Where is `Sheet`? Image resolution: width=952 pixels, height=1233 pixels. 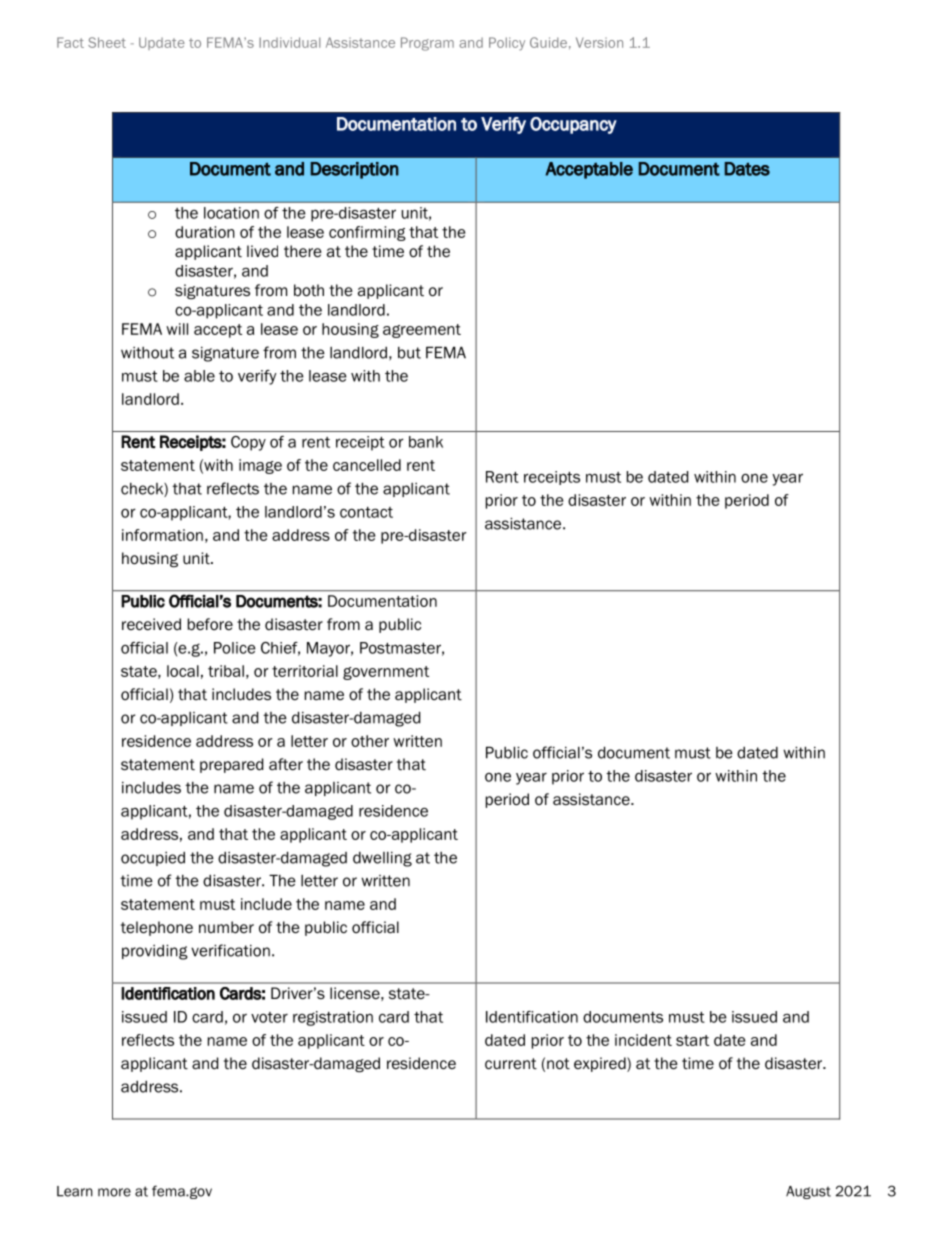
Sheet is located at coordinates (107, 42).
